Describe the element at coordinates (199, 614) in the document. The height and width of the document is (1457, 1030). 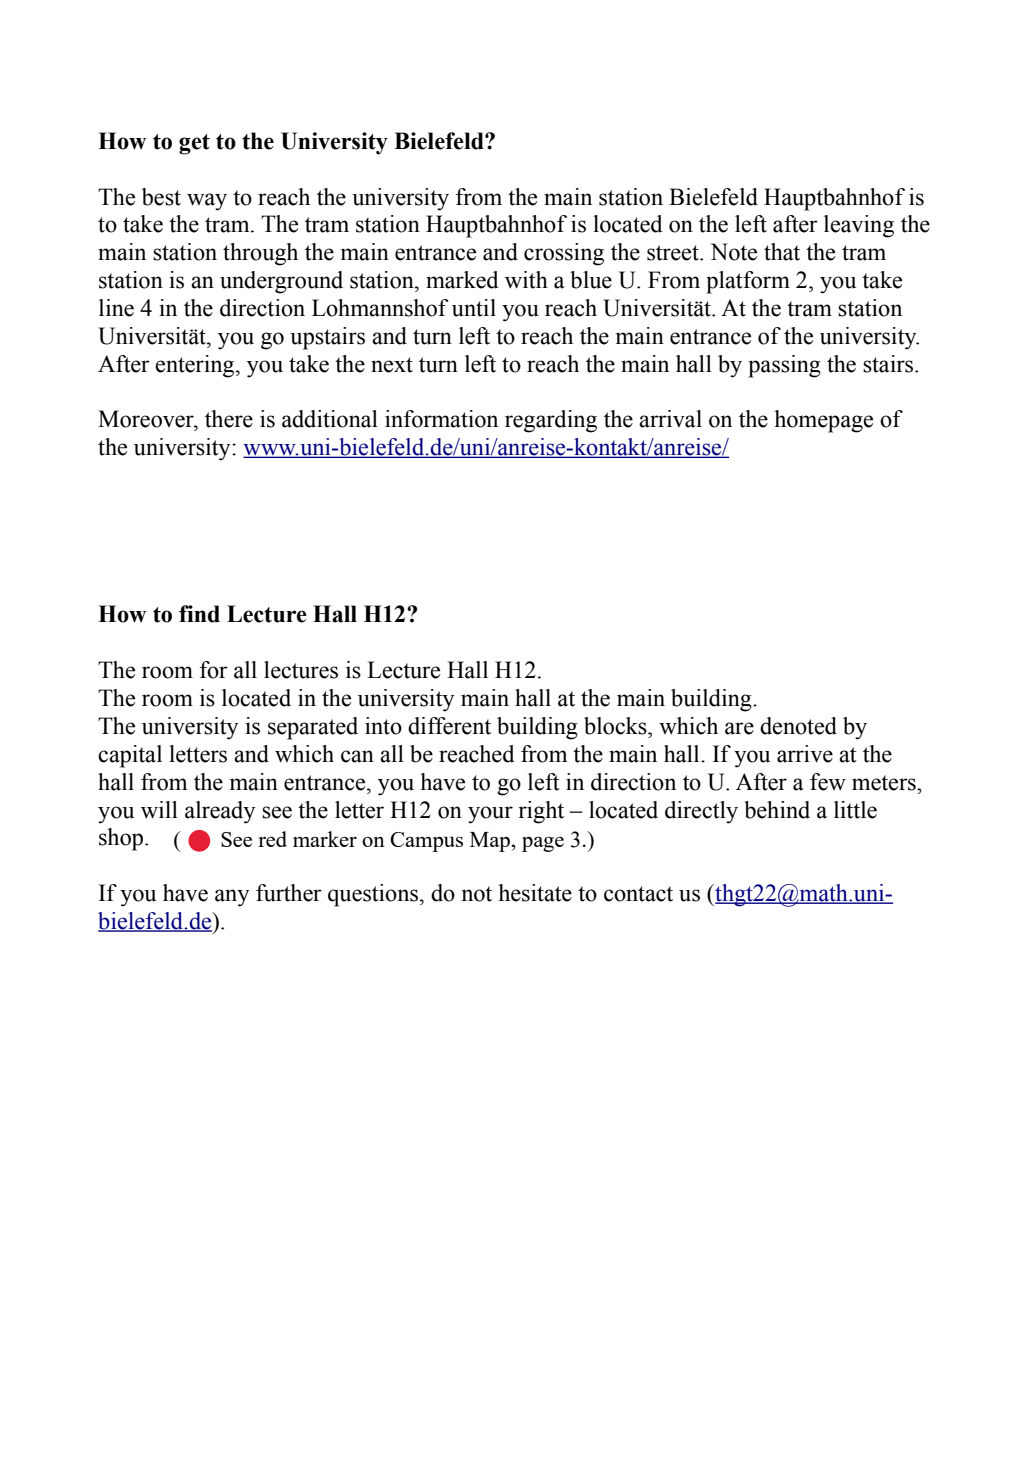
I see `find` at that location.
